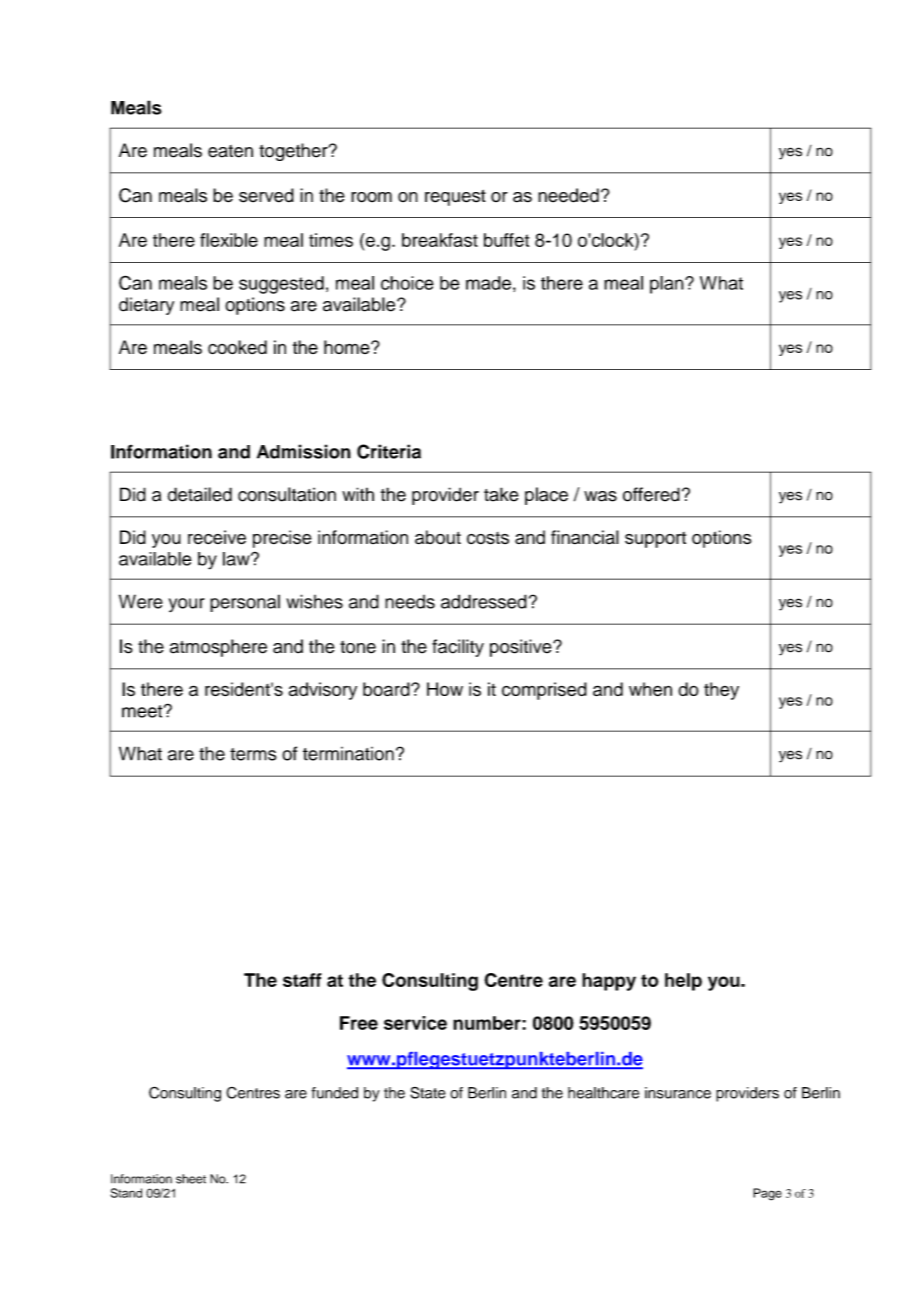  Describe the element at coordinates (389, 451) in the screenshot. I see `Criteria` at that location.
